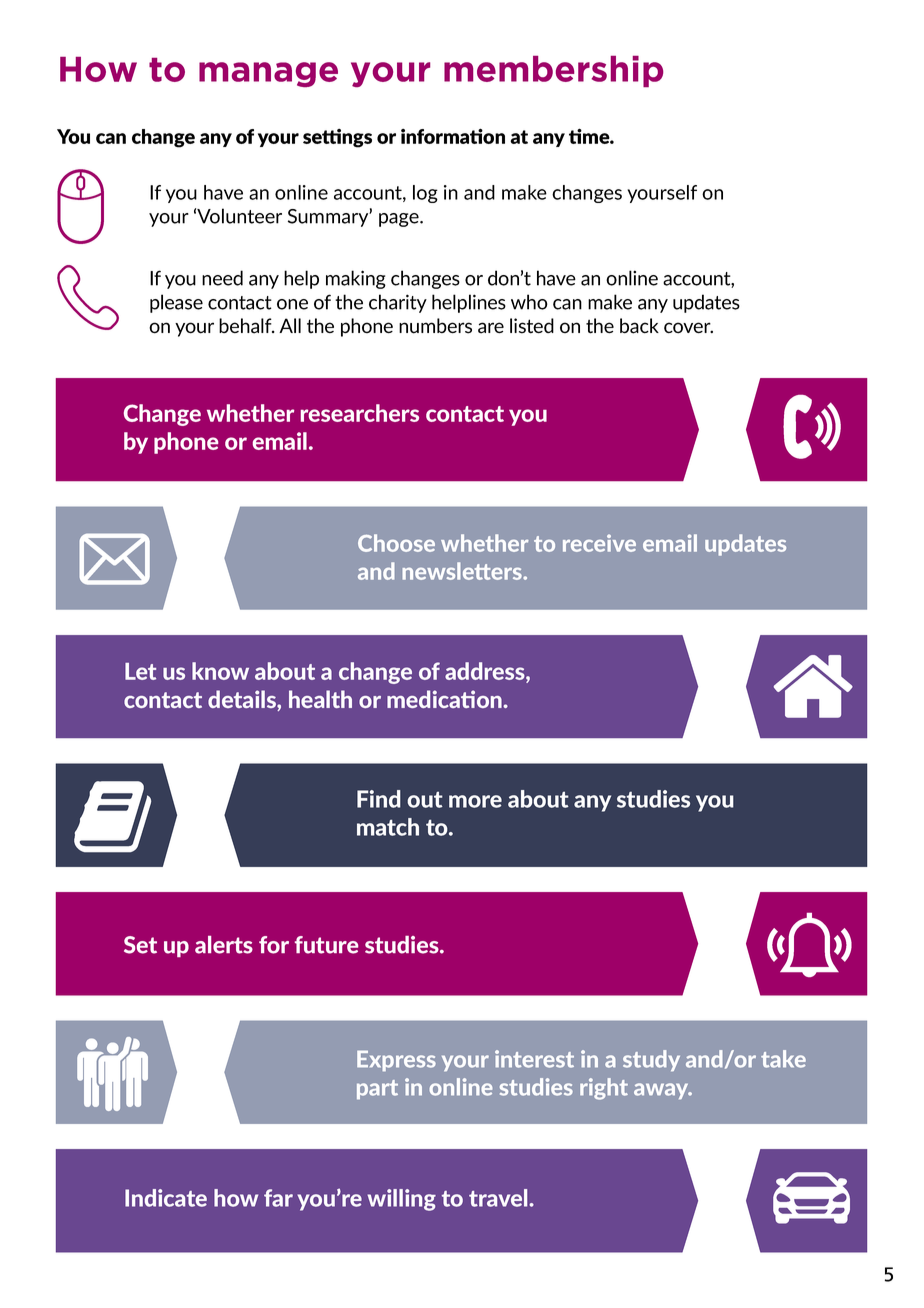 The height and width of the screenshot is (1308, 924). I want to click on manage, so click(268, 74).
